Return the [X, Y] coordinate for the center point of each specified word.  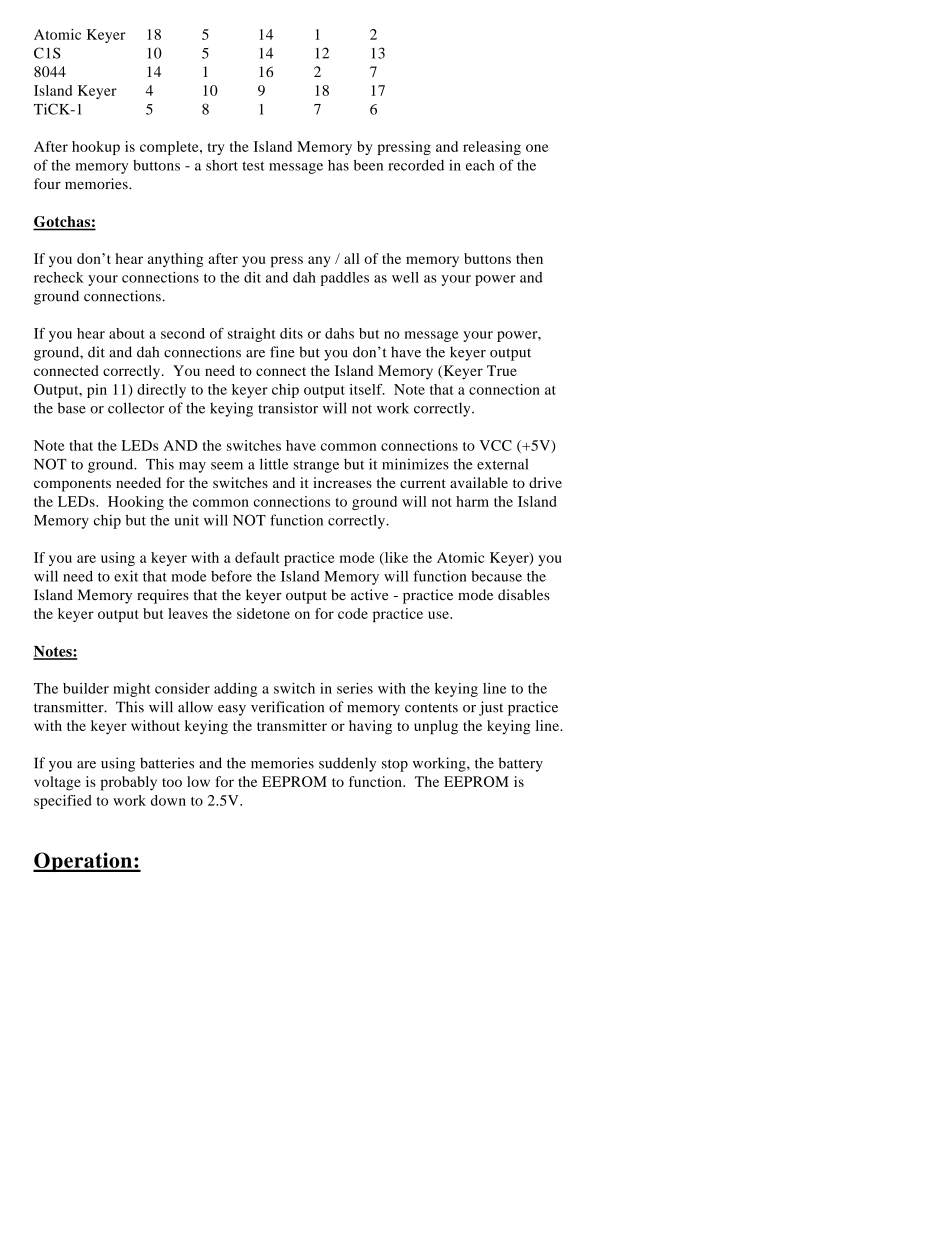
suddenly [347, 764]
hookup [96, 148]
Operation [83, 862]
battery [521, 764]
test [253, 166]
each [480, 165]
